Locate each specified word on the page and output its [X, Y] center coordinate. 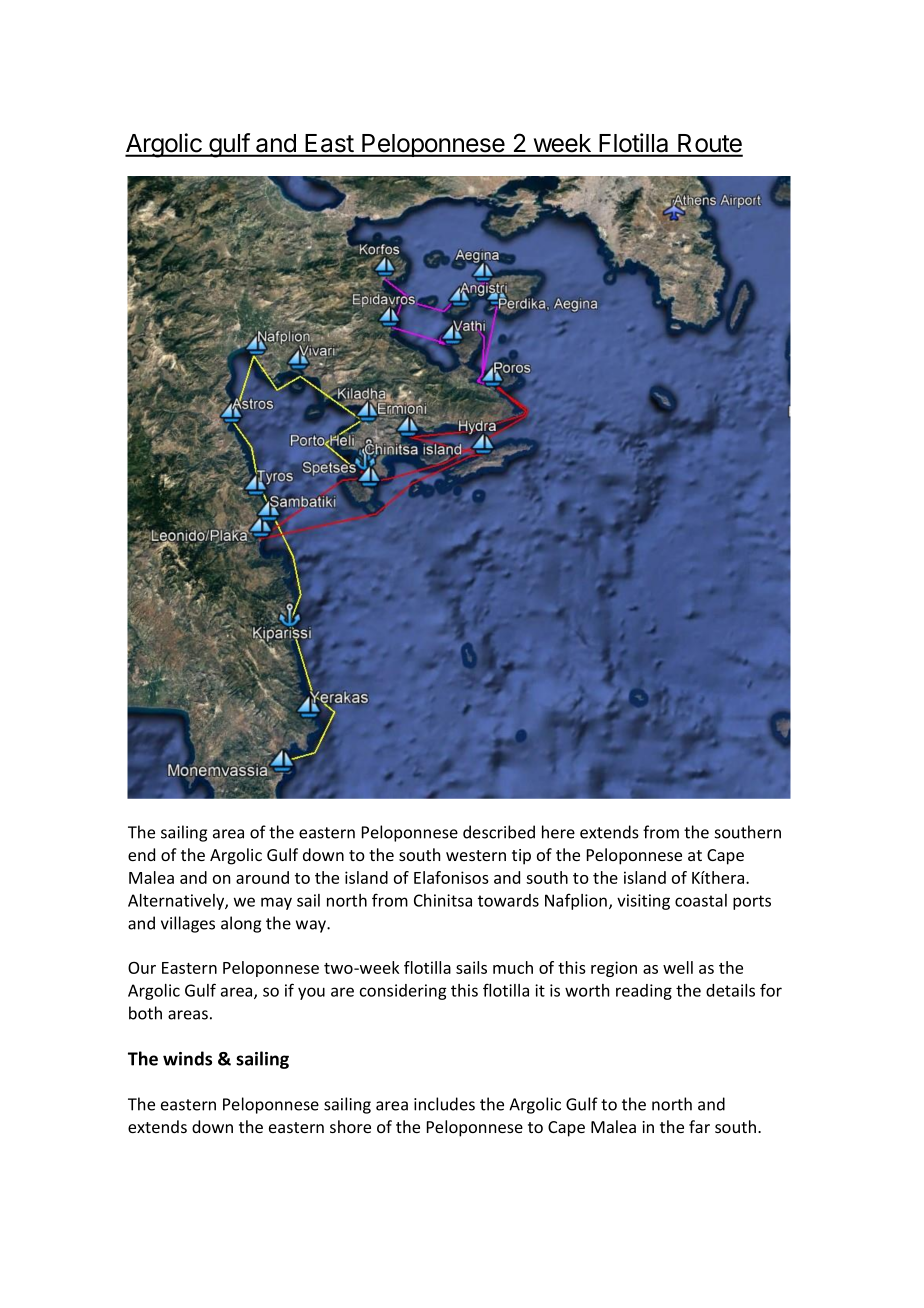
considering [403, 992]
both [145, 1013]
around [262, 877]
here [558, 832]
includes [444, 1104]
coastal [701, 900]
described [499, 832]
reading [644, 992]
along [241, 924]
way [312, 926]
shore [350, 1126]
